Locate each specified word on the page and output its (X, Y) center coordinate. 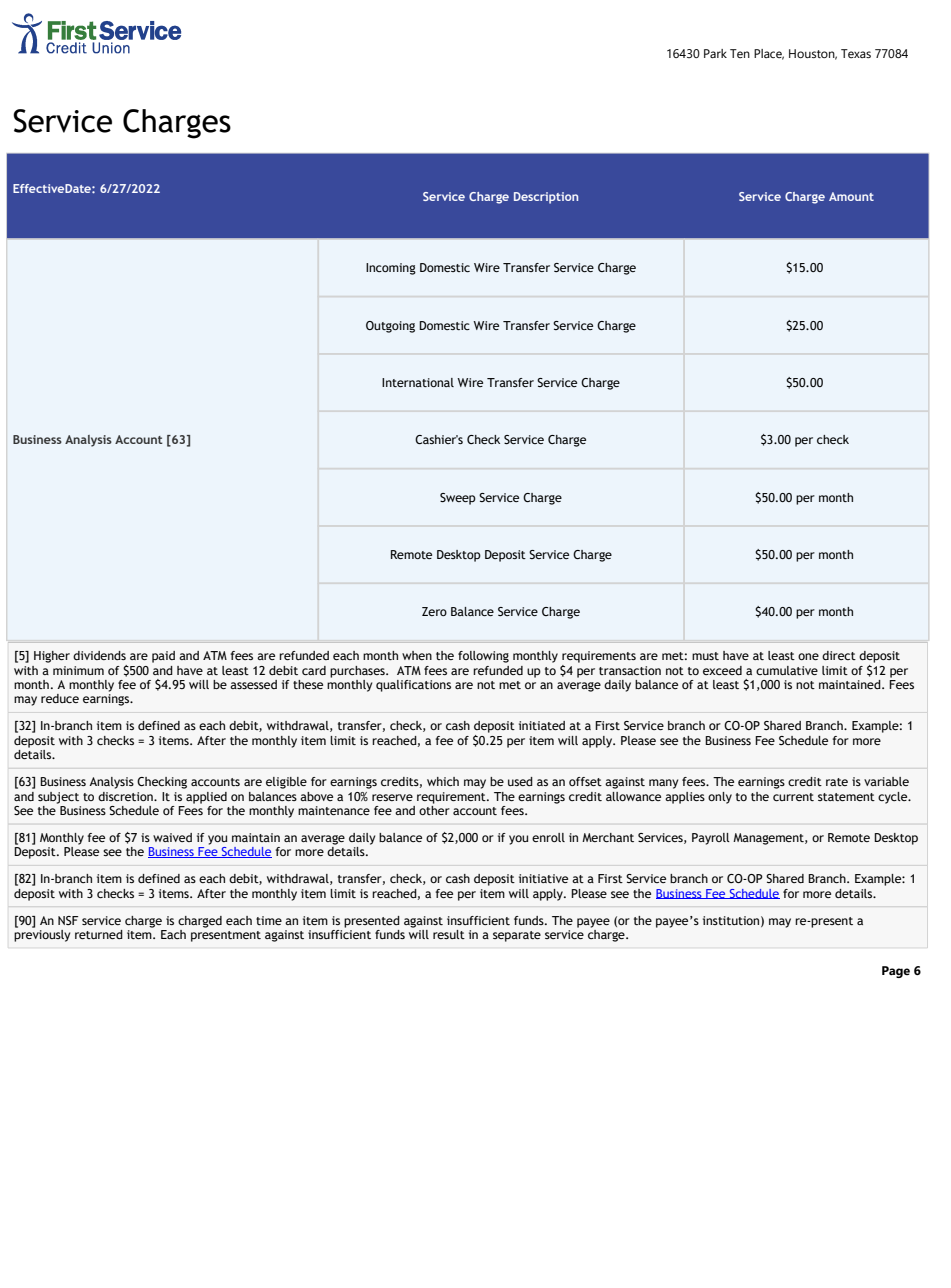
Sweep (458, 499)
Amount (851, 196)
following (483, 657)
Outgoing (390, 327)
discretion (126, 796)
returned (99, 934)
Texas (856, 53)
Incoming (391, 269)
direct (839, 655)
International (418, 382)
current (793, 797)
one (808, 656)
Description (546, 198)
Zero (434, 611)
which (443, 781)
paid (163, 657)
